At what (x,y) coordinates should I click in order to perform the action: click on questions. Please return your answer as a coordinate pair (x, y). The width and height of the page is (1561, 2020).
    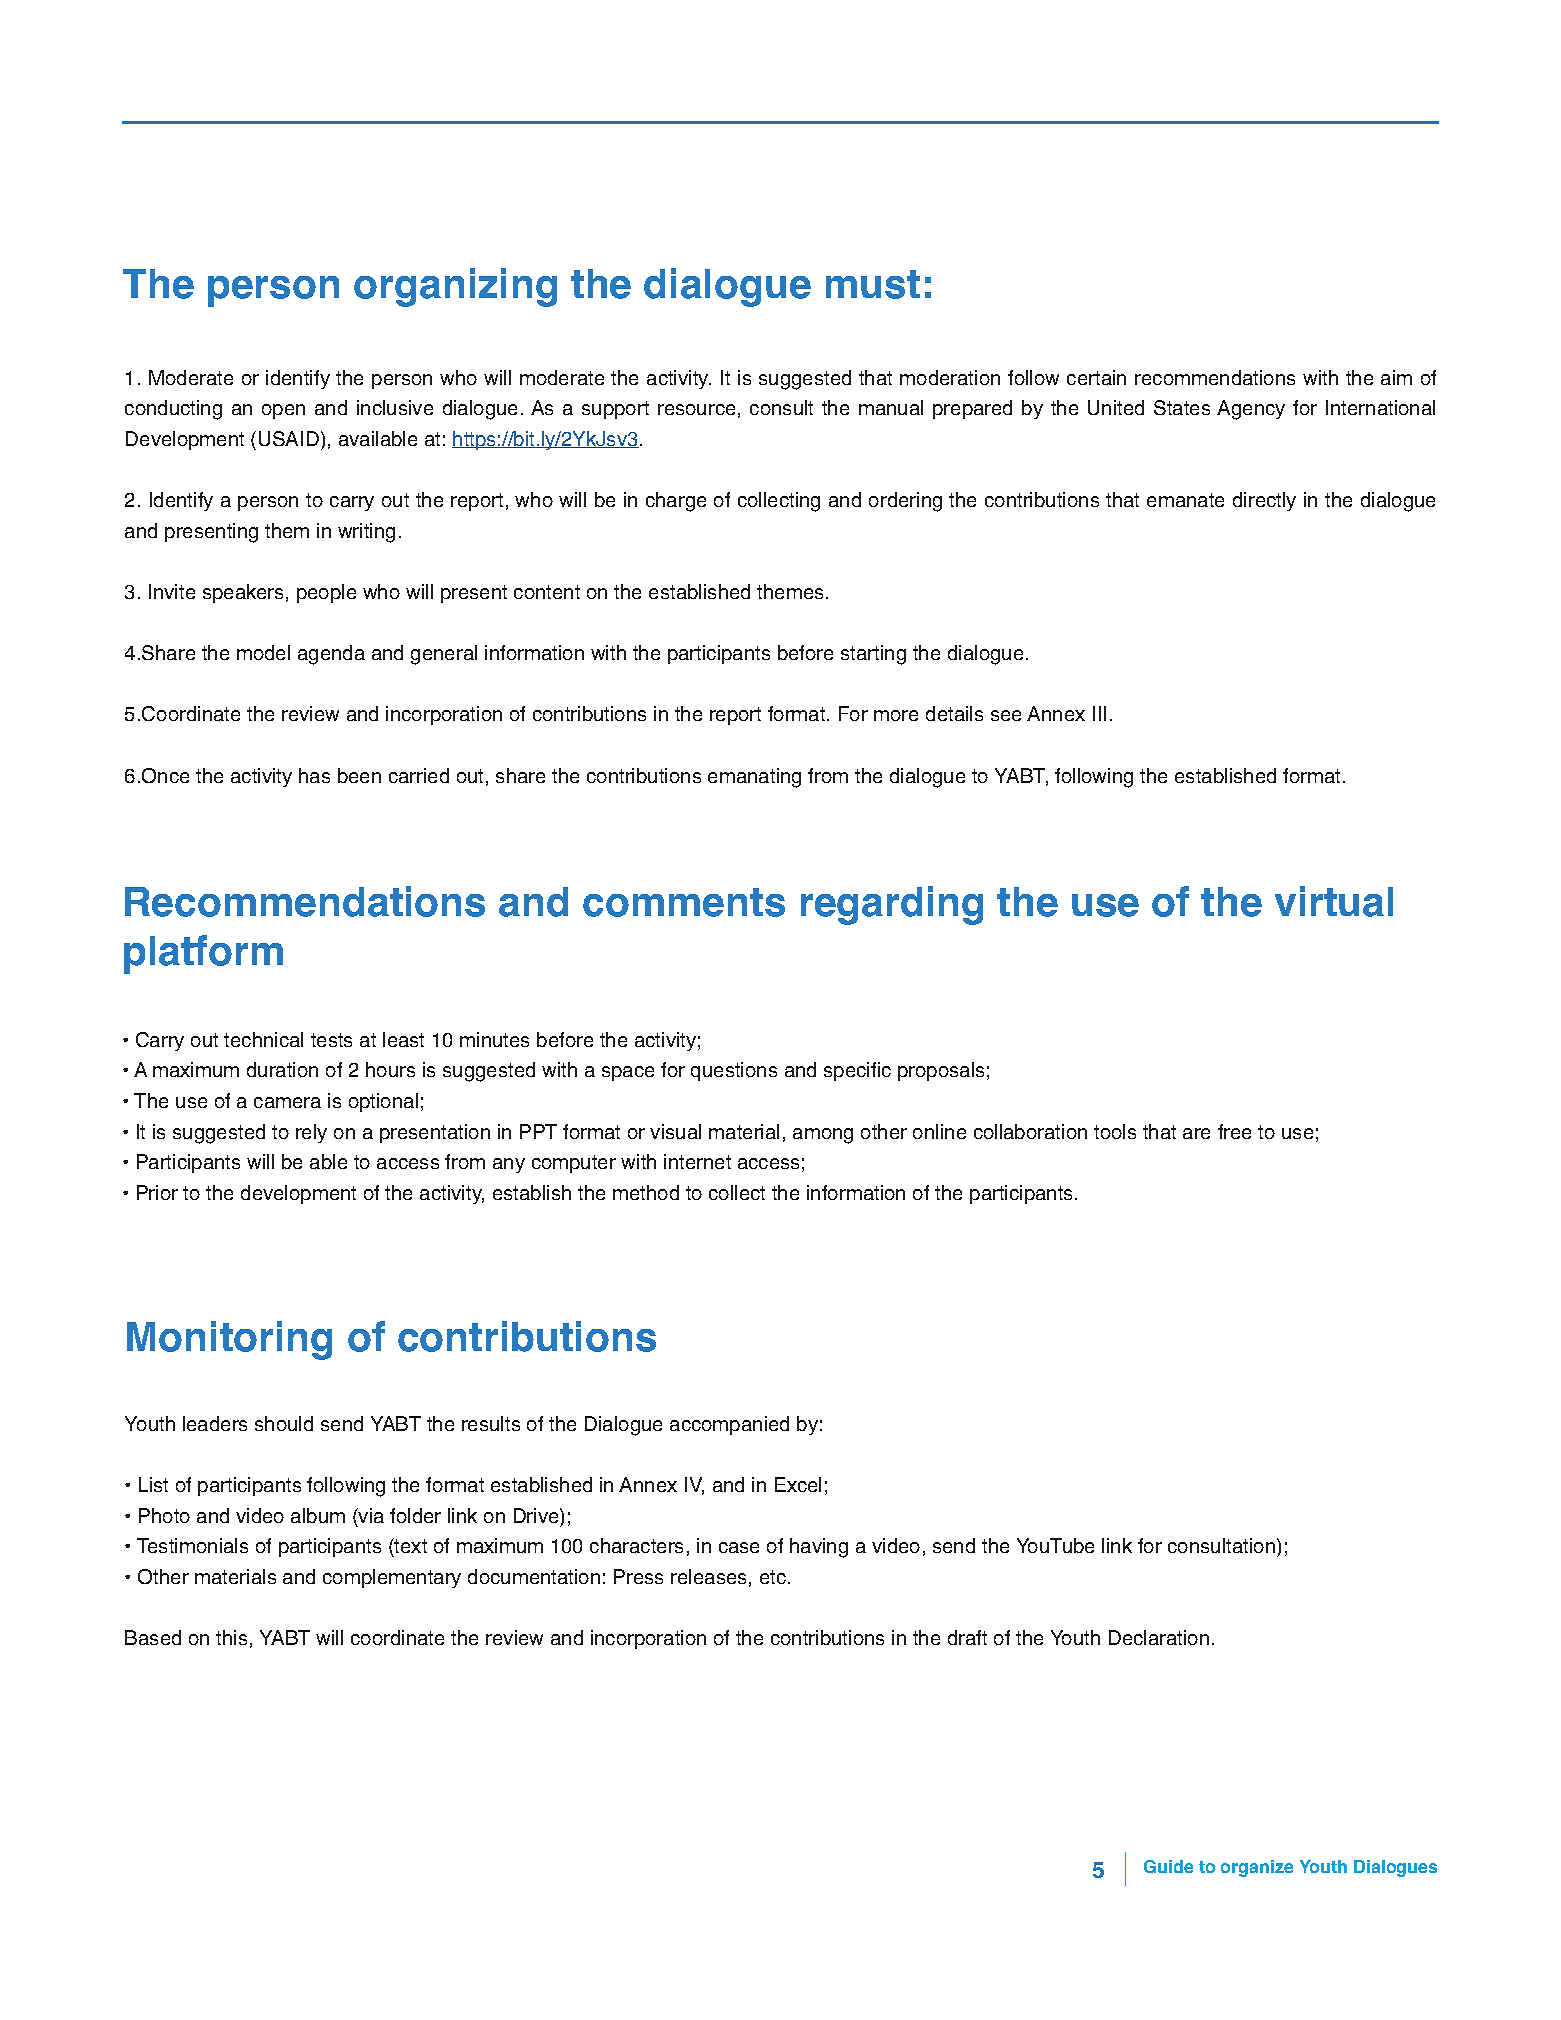
    Looking at the image, I should click on (734, 1071).
